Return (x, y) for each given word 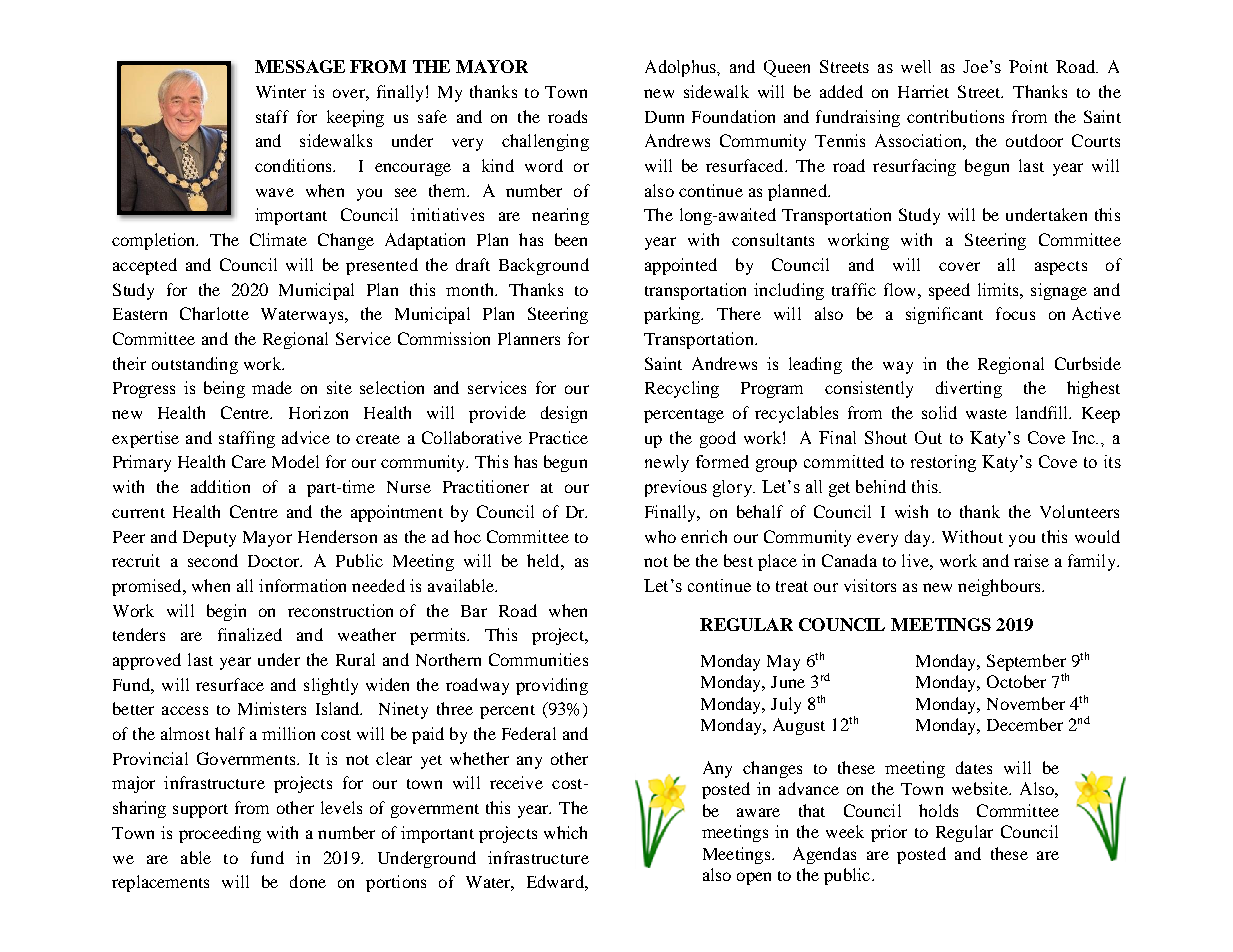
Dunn (664, 117)
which (565, 832)
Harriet (923, 91)
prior (889, 833)
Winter (281, 91)
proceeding (220, 834)
